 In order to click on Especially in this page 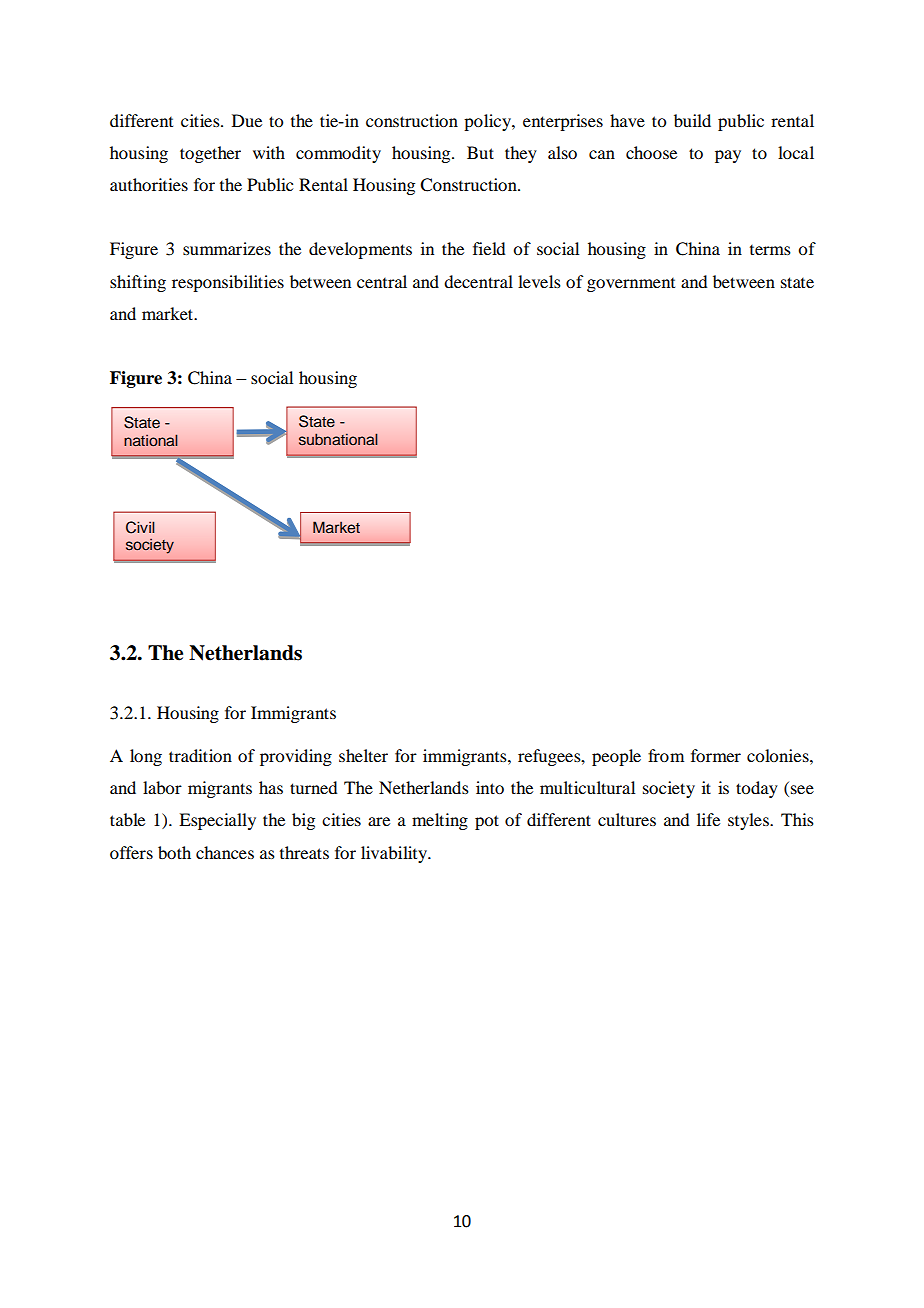, I will do `click(217, 821)`.
